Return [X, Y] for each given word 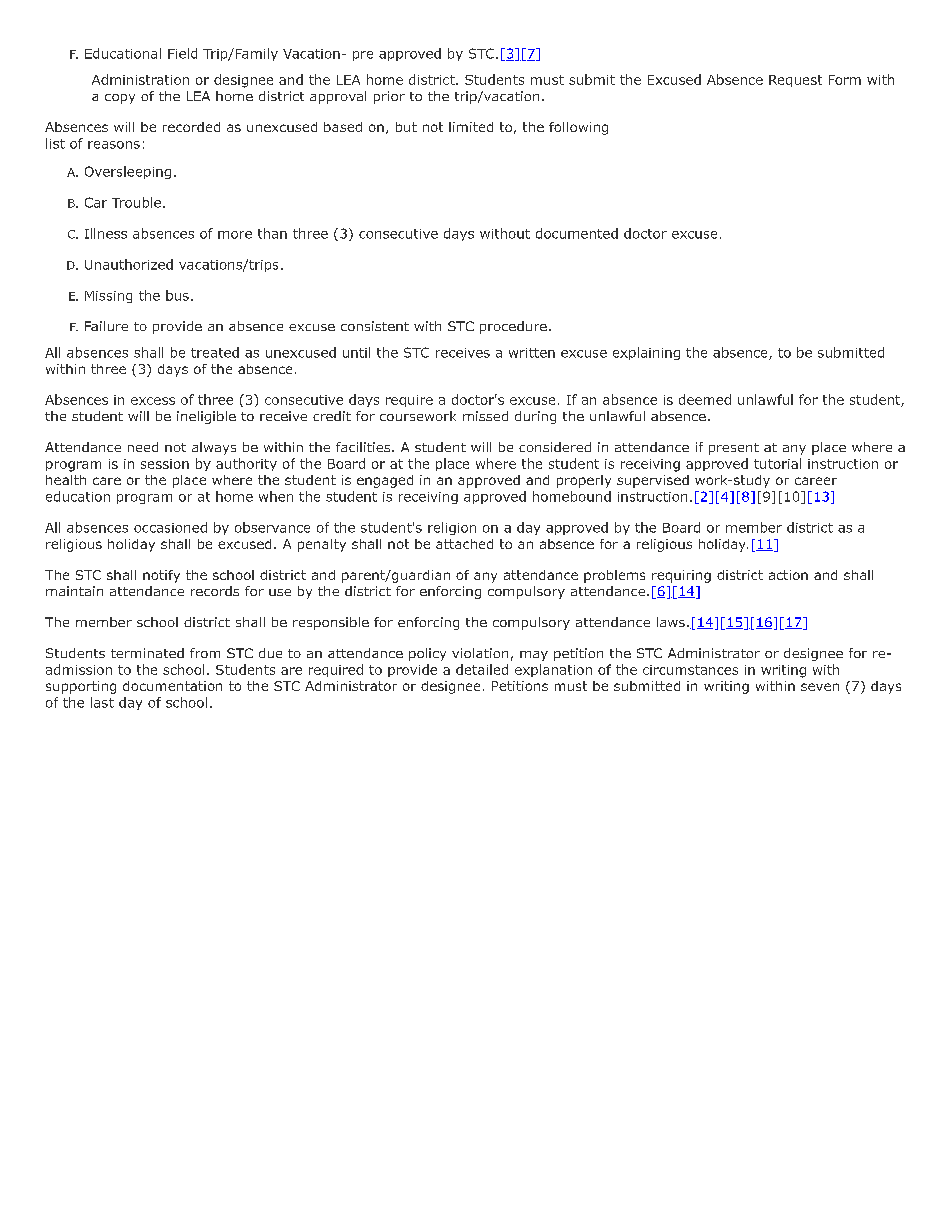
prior [389, 97]
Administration [140, 79]
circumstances [690, 670]
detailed [482, 669]
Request [795, 81]
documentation [172, 686]
